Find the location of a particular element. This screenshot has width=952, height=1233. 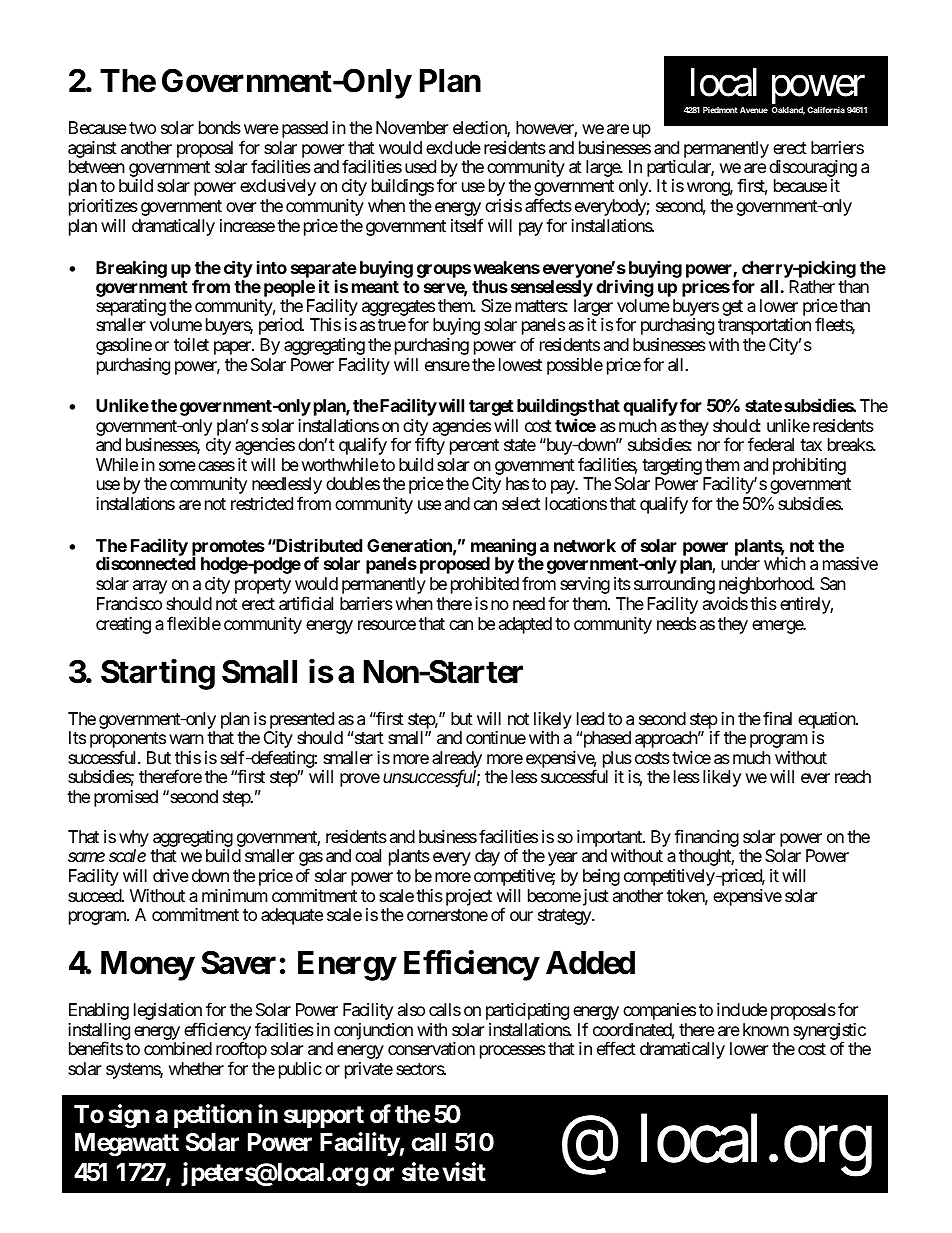

creating is located at coordinates (123, 625).
